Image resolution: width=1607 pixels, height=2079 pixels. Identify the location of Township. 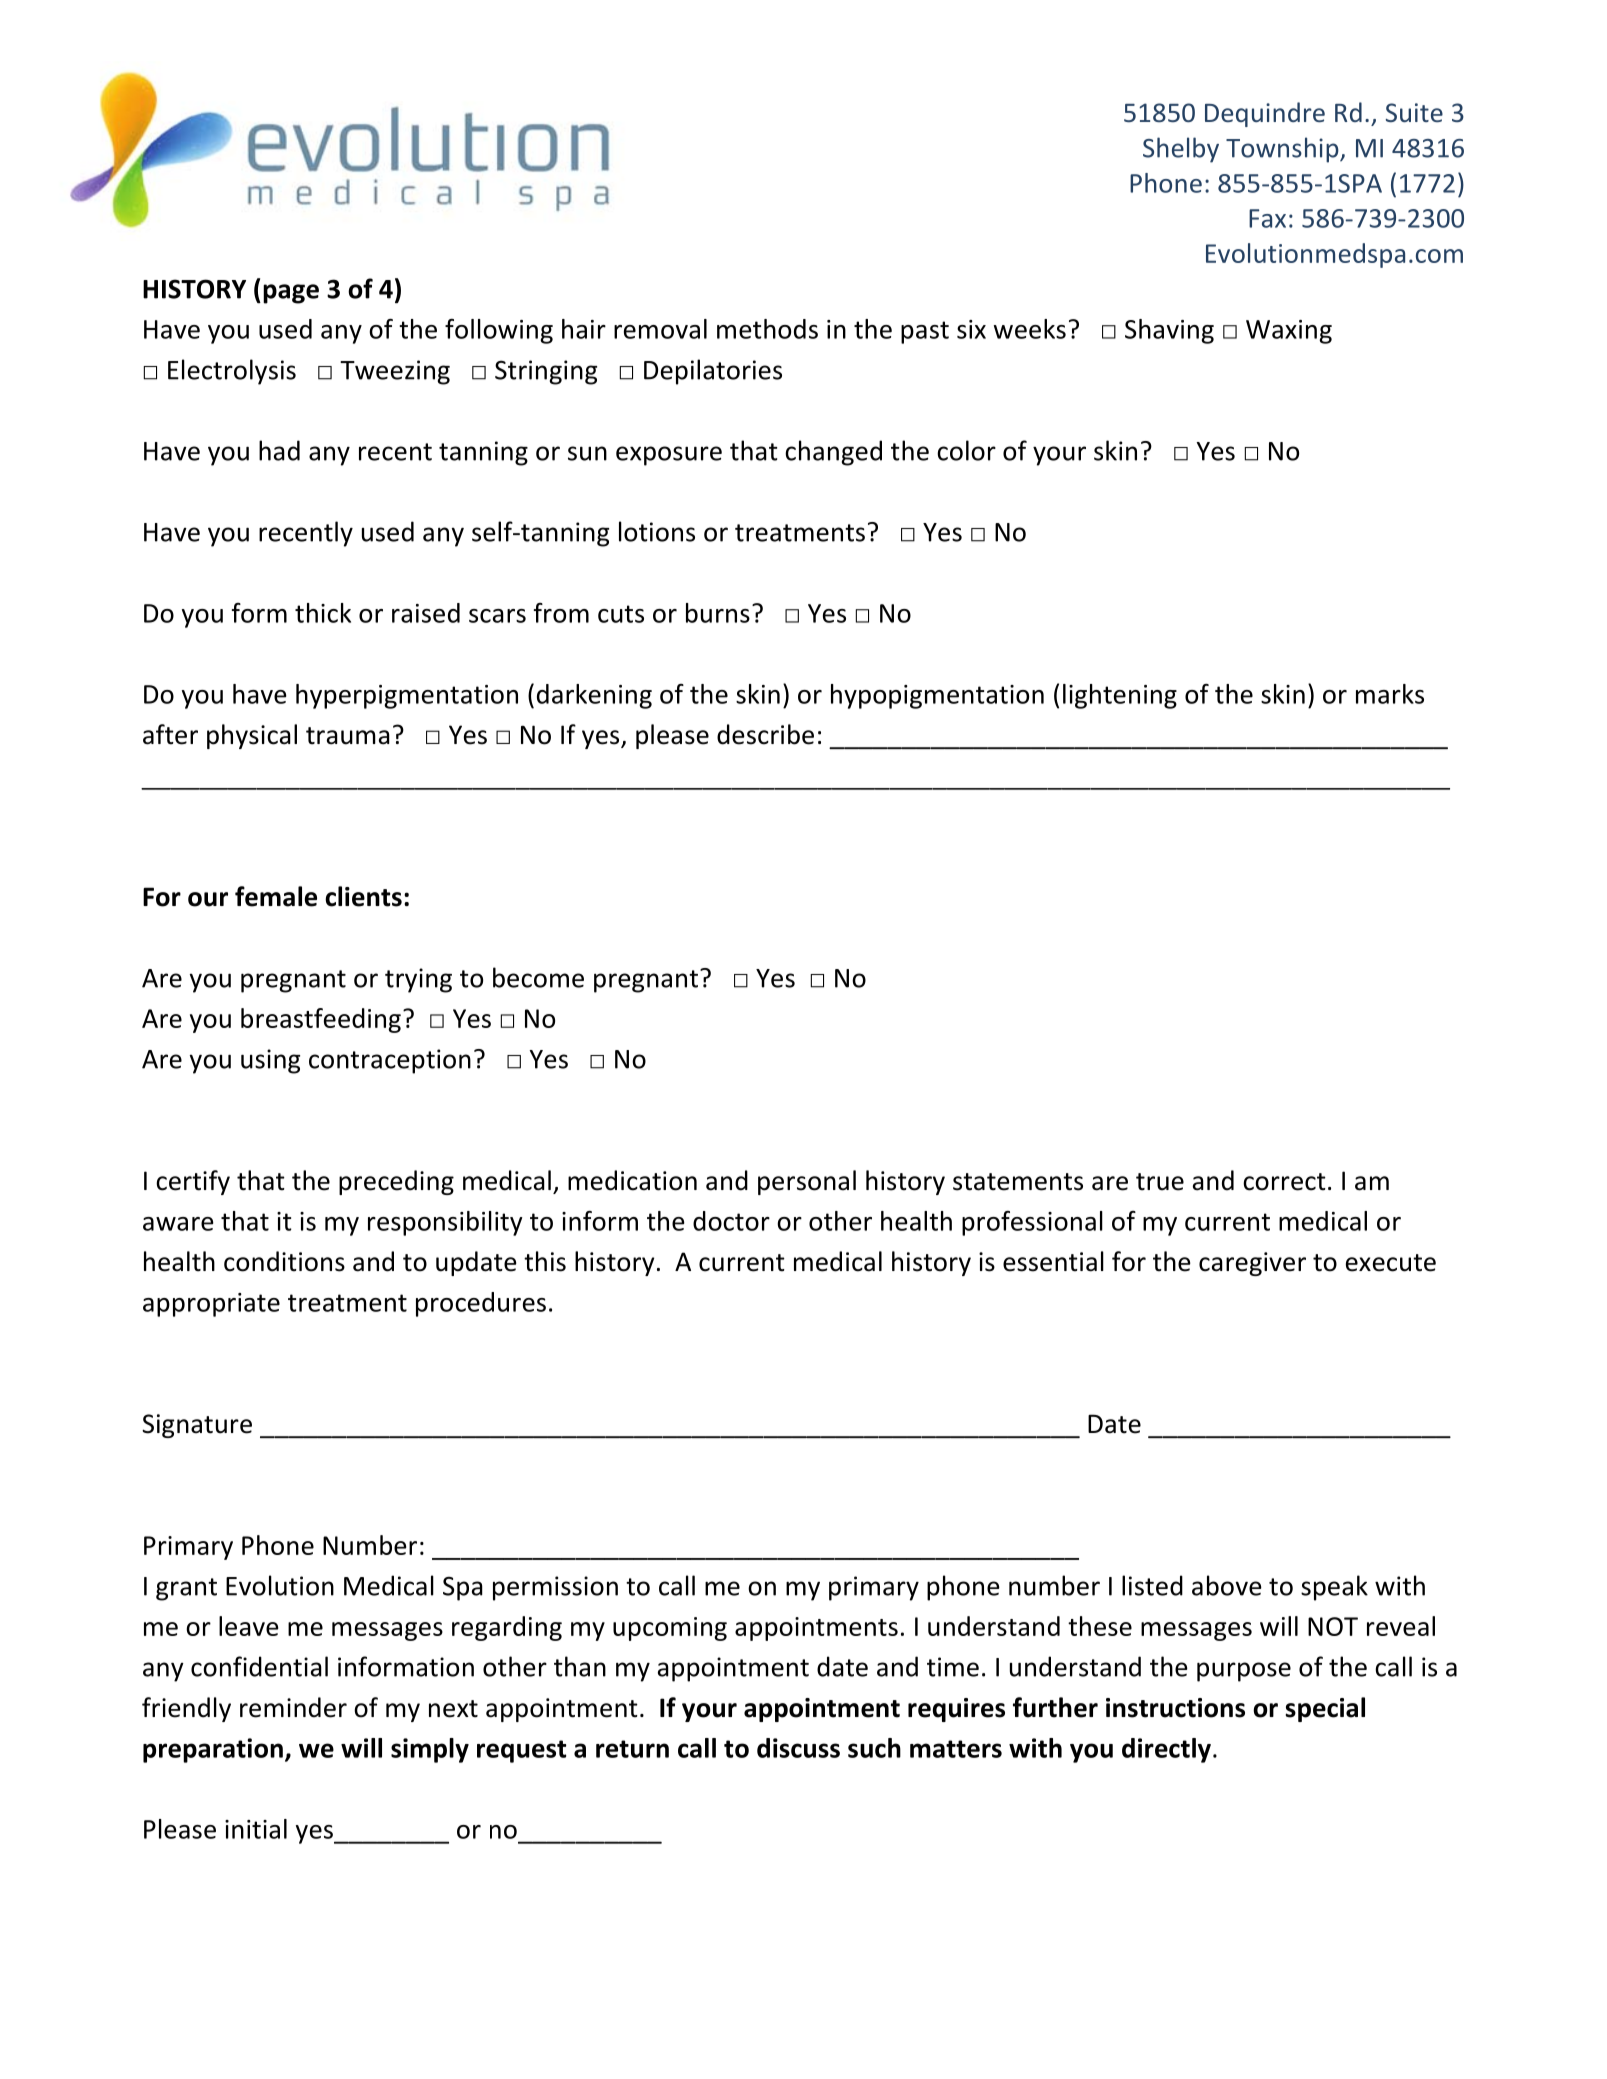
(1283, 150).
